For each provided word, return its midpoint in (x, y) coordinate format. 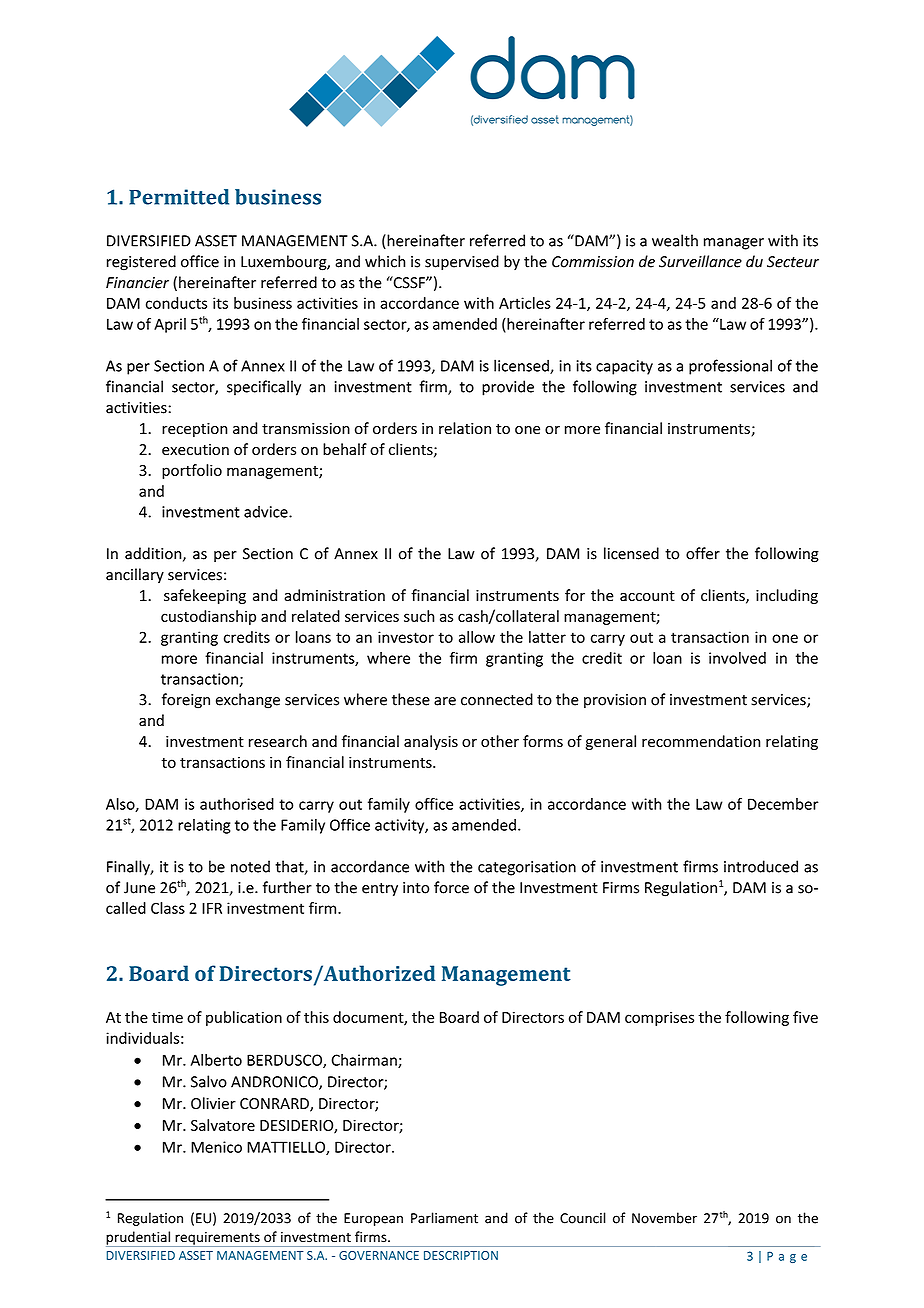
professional (730, 367)
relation (465, 428)
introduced (761, 866)
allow (477, 637)
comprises (659, 1018)
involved (737, 658)
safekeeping (205, 596)
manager (734, 244)
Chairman (365, 1061)
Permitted (179, 197)
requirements (217, 1239)
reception (194, 430)
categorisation (527, 868)
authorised (237, 804)
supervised (462, 262)
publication (244, 1018)
